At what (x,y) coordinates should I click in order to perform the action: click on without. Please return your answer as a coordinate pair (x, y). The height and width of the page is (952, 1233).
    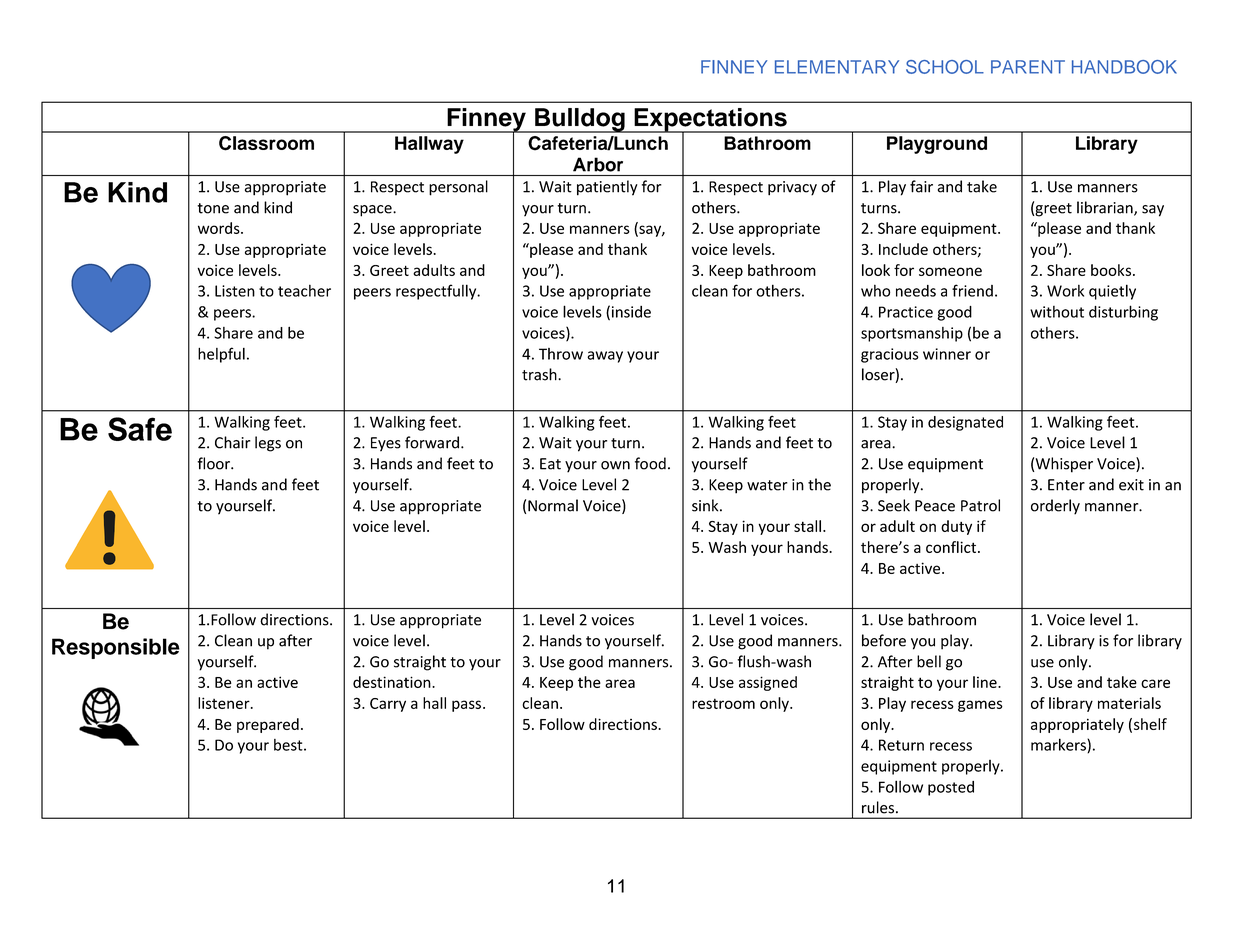
    Looking at the image, I should click on (1057, 312).
